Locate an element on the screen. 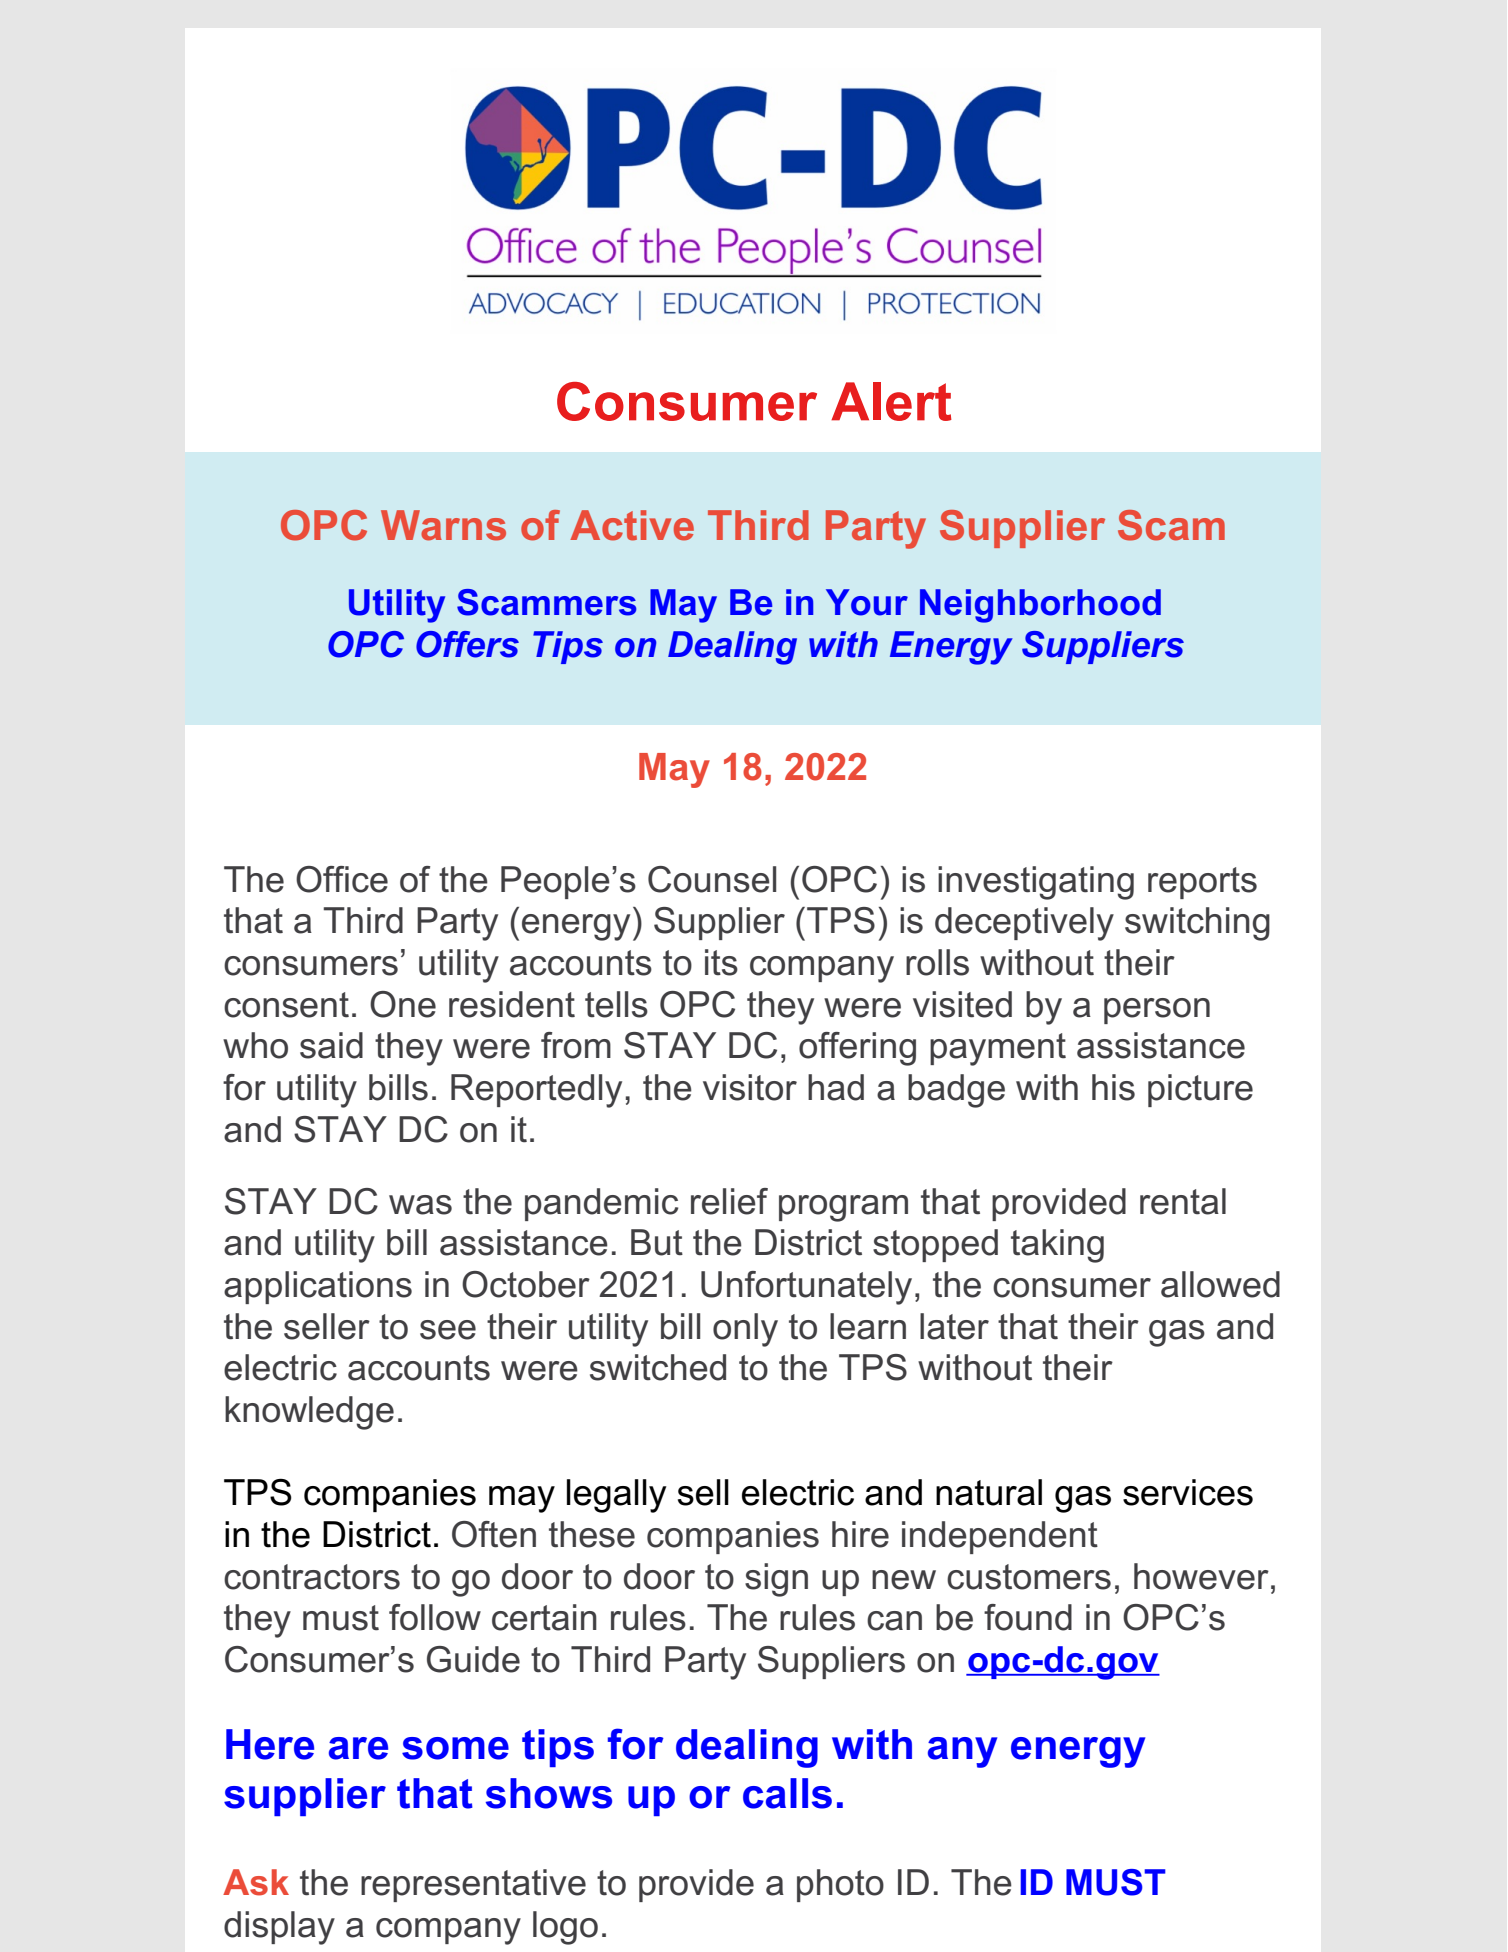  representative is located at coordinates (473, 1885).
